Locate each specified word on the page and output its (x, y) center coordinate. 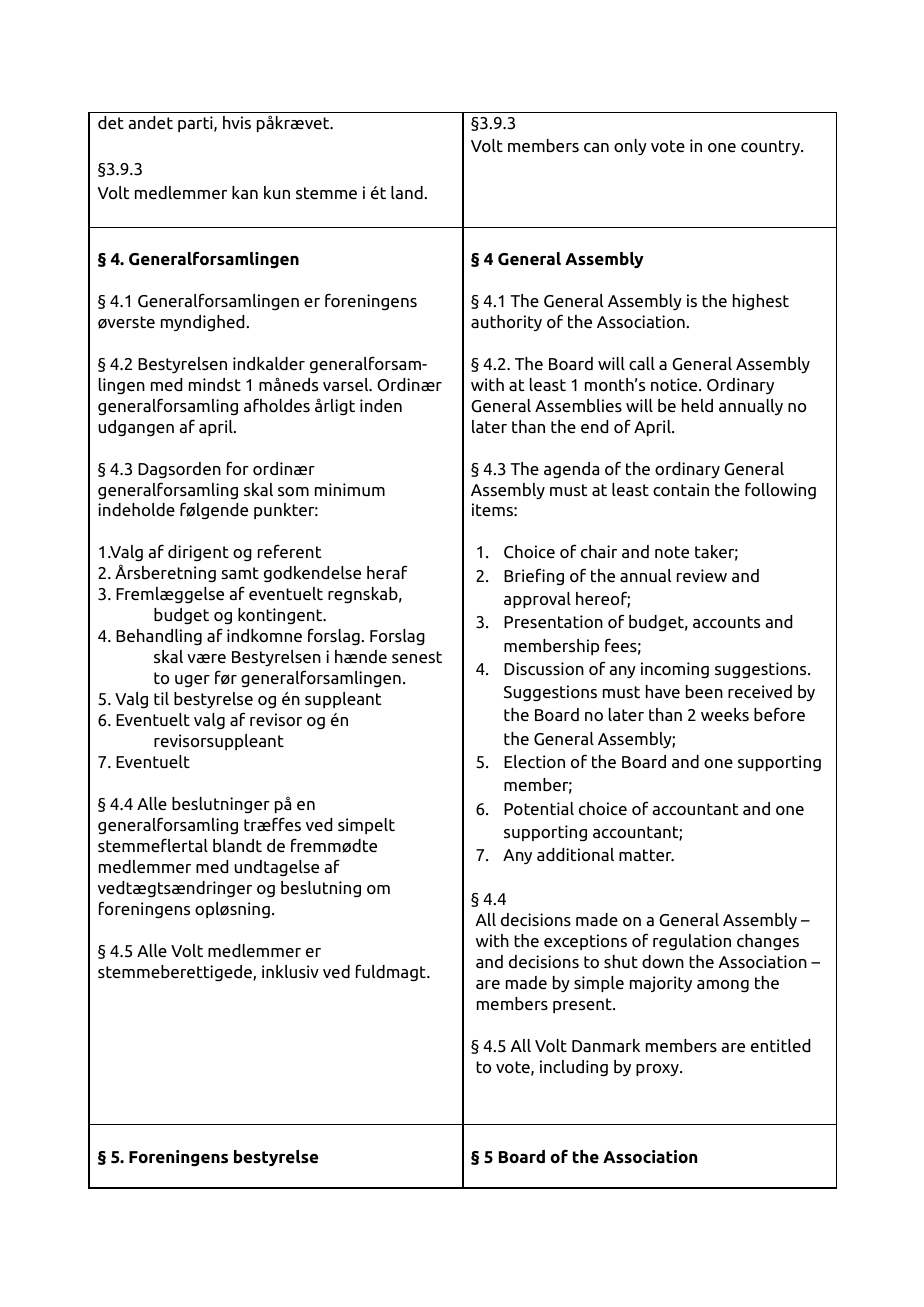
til (161, 698)
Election (534, 762)
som (293, 491)
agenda (571, 470)
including (574, 1068)
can (596, 147)
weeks (725, 714)
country (771, 147)
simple (599, 984)
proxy (658, 1070)
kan (245, 192)
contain (681, 490)
